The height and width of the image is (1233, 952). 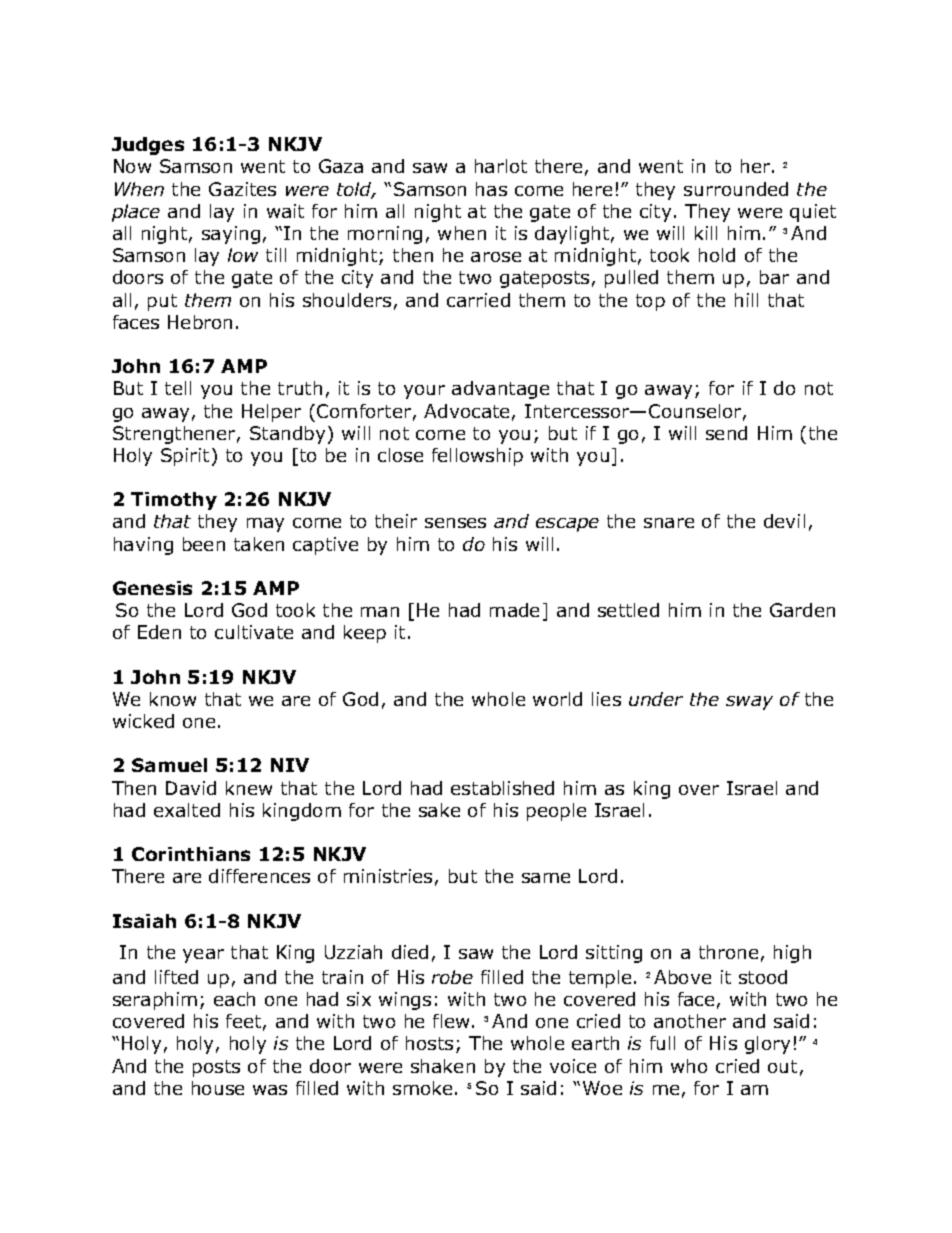 I want to click on sway, so click(x=749, y=703).
